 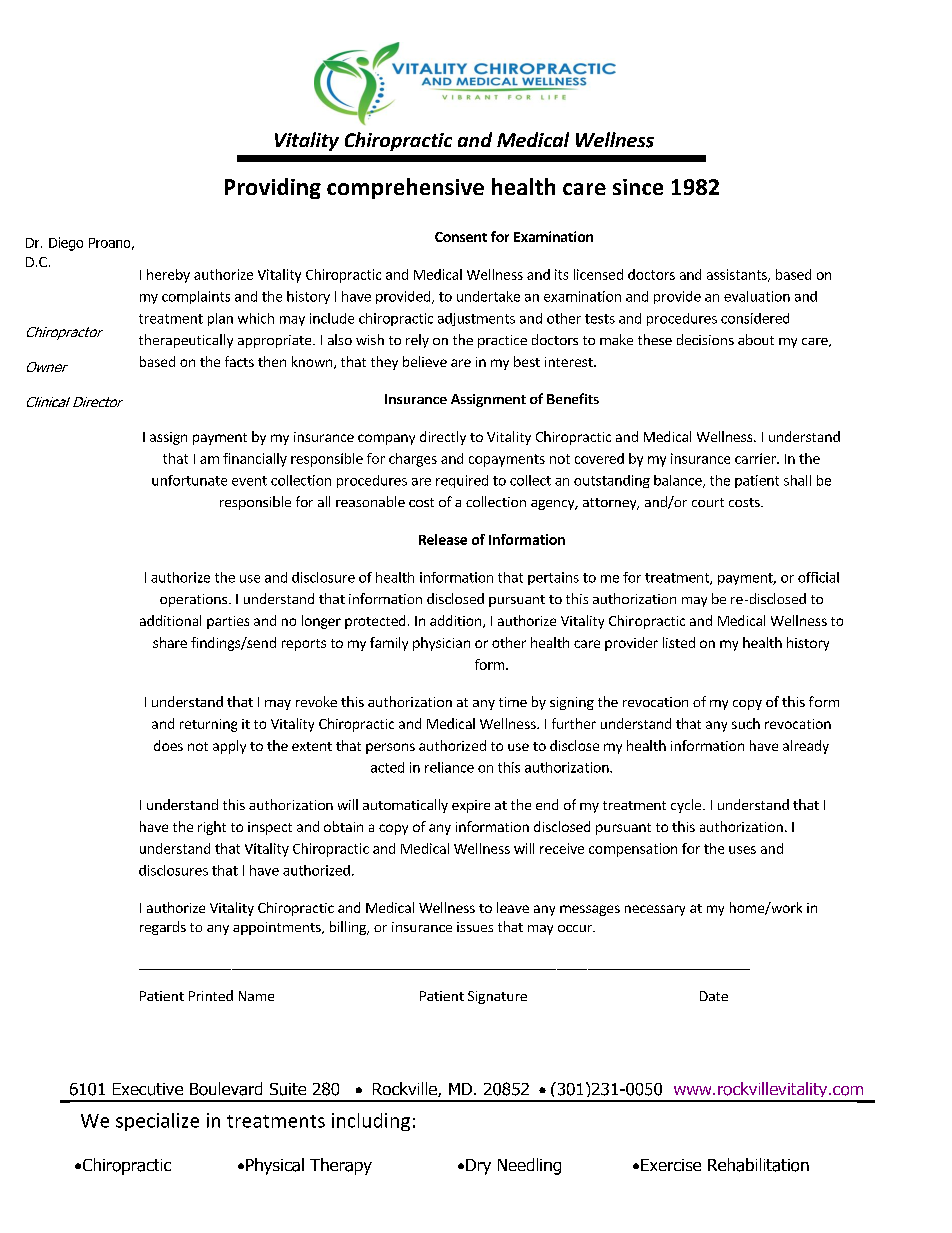 What do you see at coordinates (189, 480) in the screenshot?
I see `unfortunate` at bounding box center [189, 480].
